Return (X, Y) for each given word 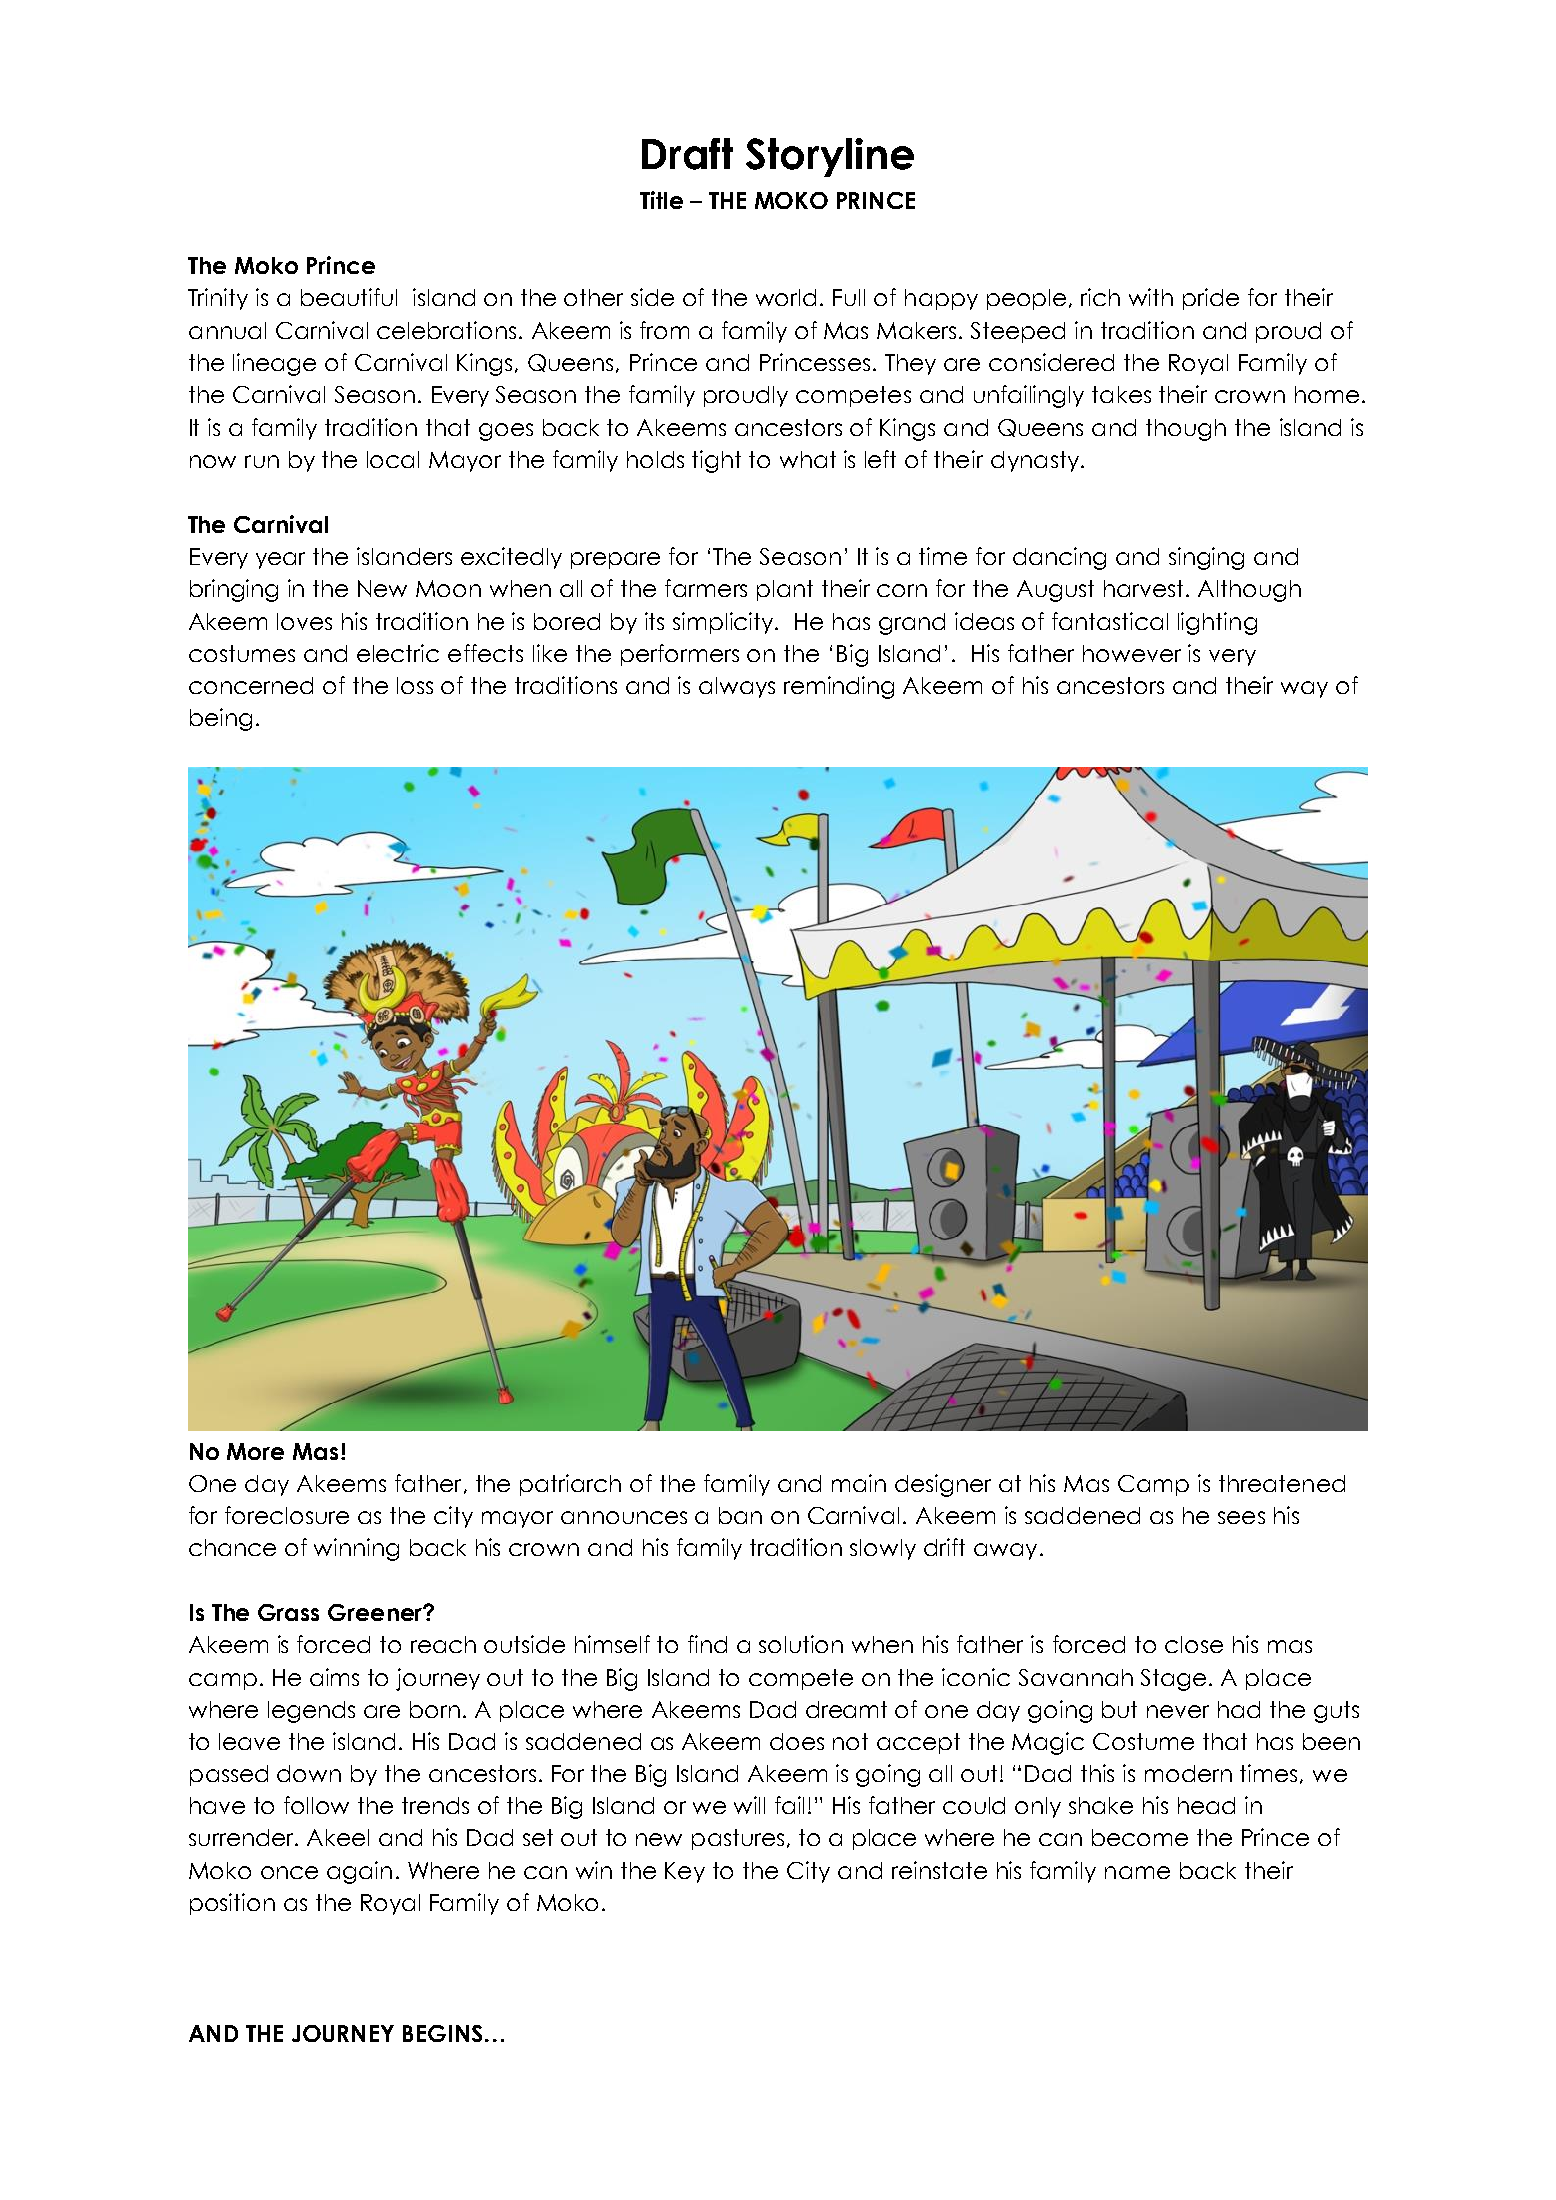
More (255, 1451)
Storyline (830, 157)
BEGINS (442, 2033)
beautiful (349, 297)
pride (1211, 299)
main (859, 1483)
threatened (1282, 1483)
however (1132, 653)
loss (415, 685)
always (737, 687)
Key (685, 1872)
